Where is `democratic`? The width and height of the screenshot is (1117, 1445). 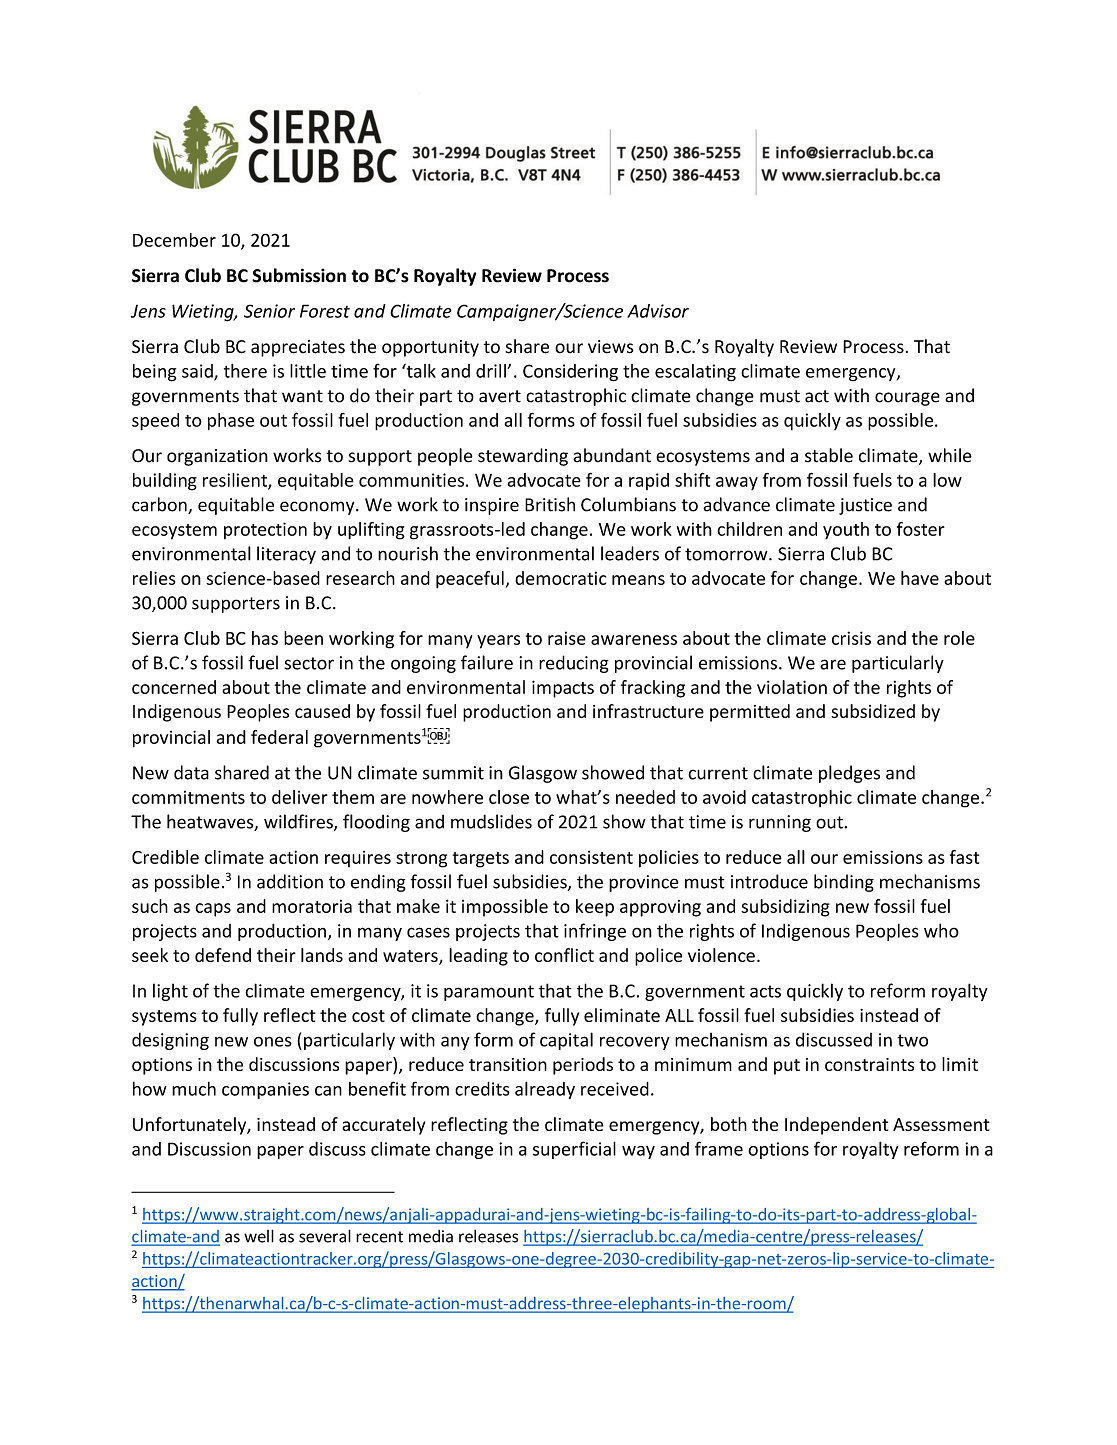
democratic is located at coordinates (560, 578).
